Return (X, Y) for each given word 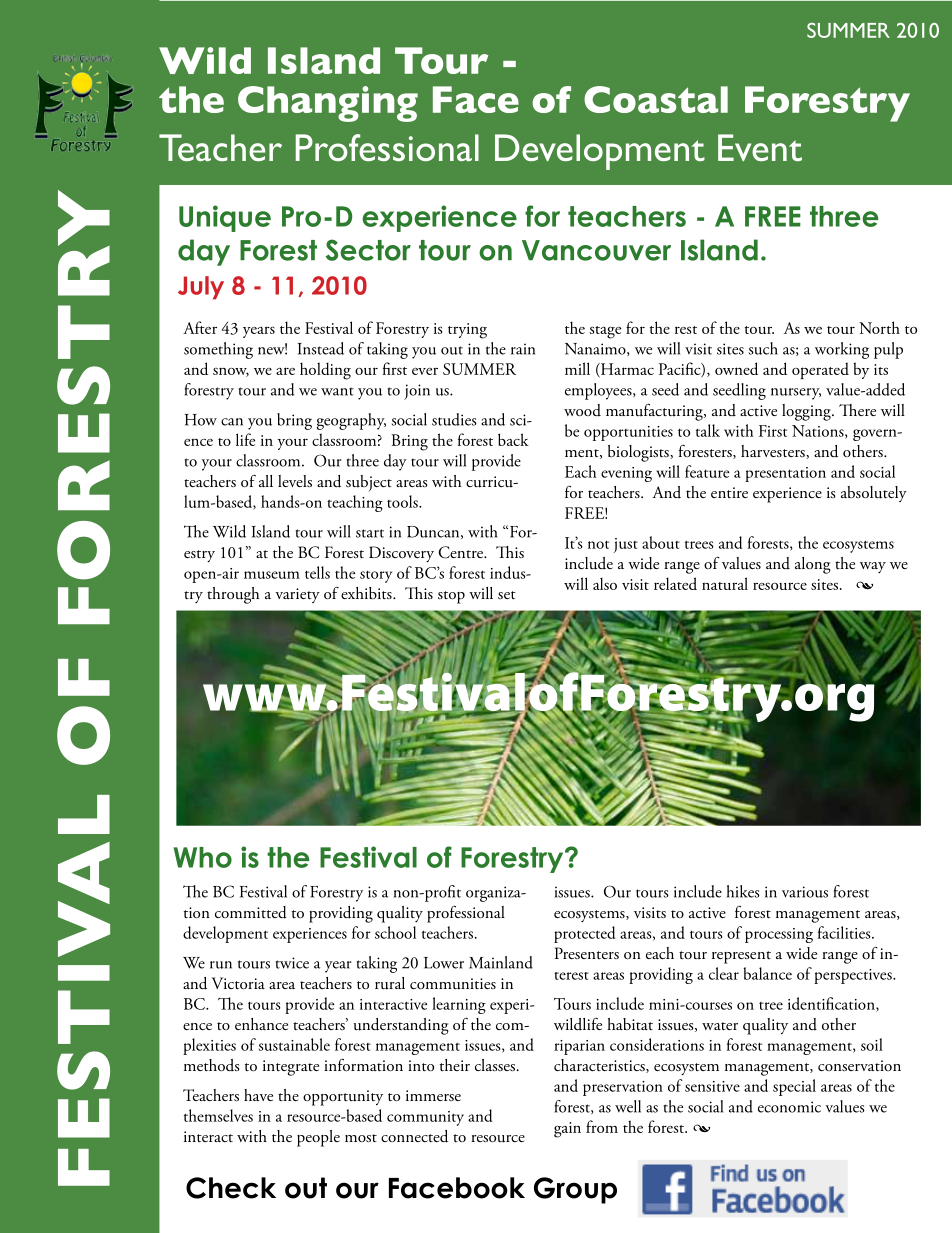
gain (567, 1130)
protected (585, 934)
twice (292, 963)
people (318, 1138)
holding (325, 371)
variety (297, 595)
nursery (796, 394)
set (507, 595)
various (805, 892)
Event (760, 147)
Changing (328, 104)
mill (577, 368)
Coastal (656, 99)
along (813, 565)
